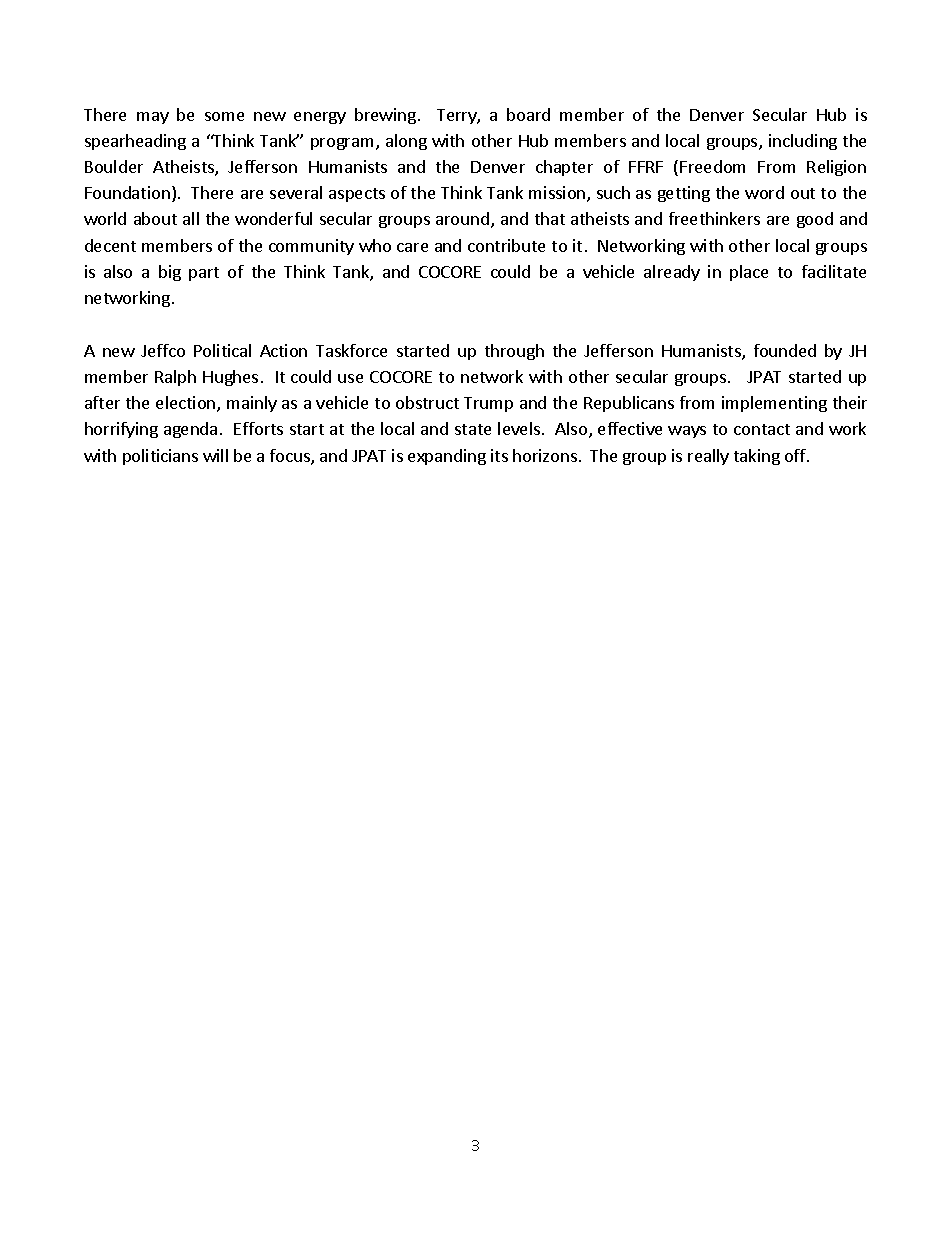  I want to click on including, so click(803, 142).
